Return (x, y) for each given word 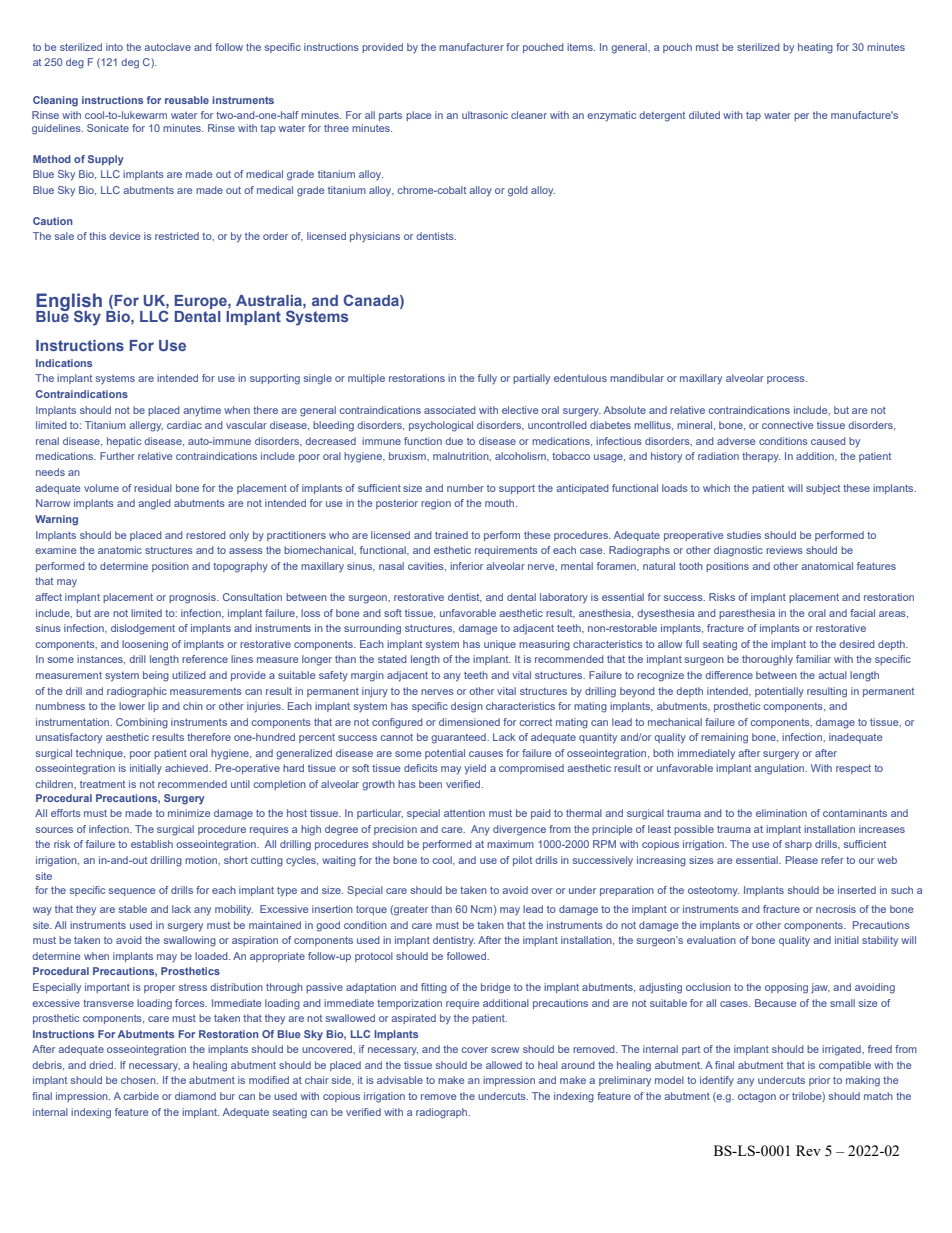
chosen (139, 1080)
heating (815, 48)
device (124, 236)
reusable (187, 100)
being (156, 676)
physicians (375, 237)
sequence (132, 892)
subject (823, 489)
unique (500, 645)
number (465, 488)
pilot (522, 861)
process (787, 380)
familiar (813, 659)
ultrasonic (485, 115)
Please (802, 860)
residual (153, 488)
